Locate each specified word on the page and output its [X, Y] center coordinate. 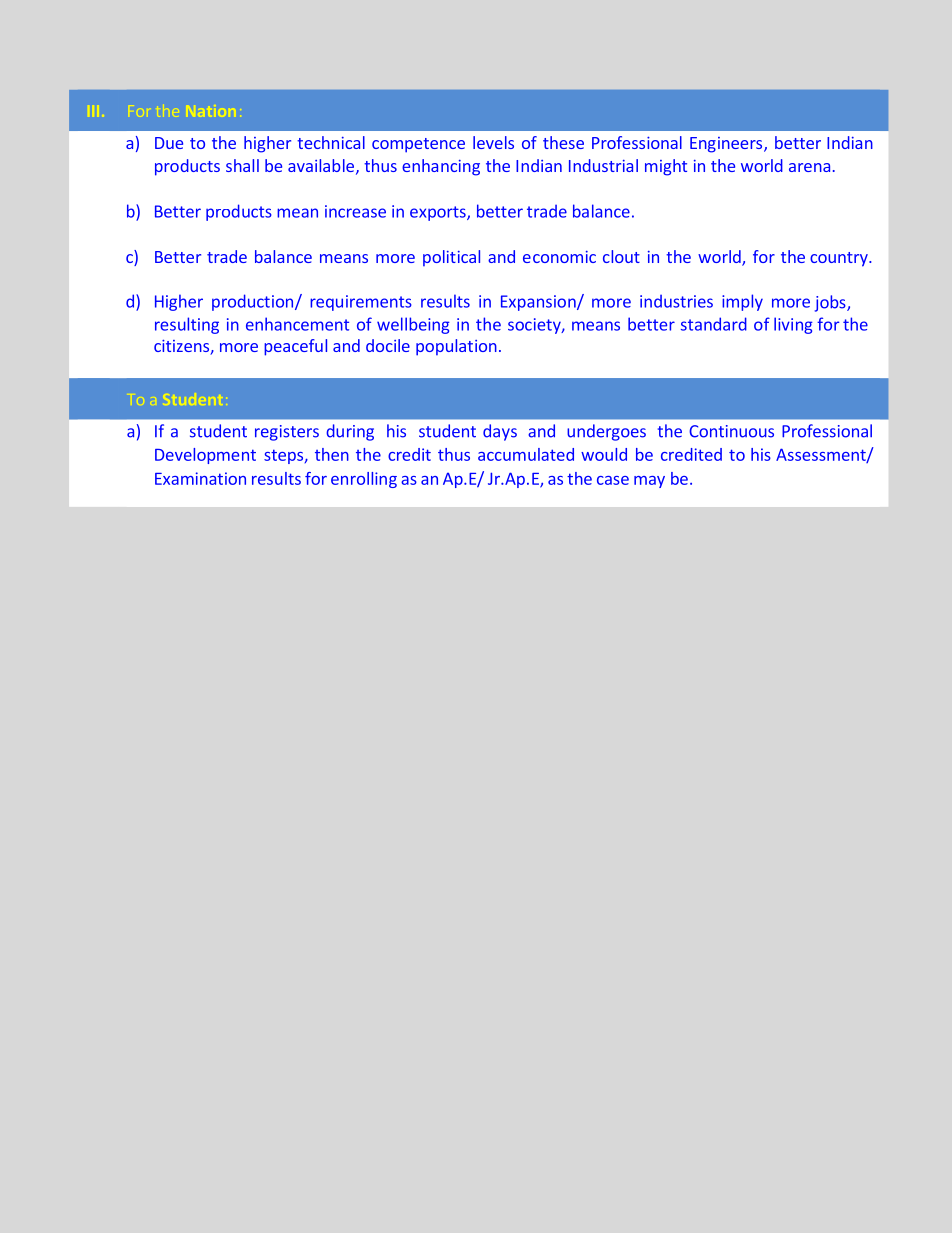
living [793, 325]
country [840, 259]
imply [742, 302]
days [500, 432]
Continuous [731, 431]
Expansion [539, 303]
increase [355, 211]
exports [439, 213]
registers [287, 433]
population [456, 347]
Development [205, 456]
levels [493, 142]
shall [242, 165]
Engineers [727, 145]
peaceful [295, 347]
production [254, 302]
